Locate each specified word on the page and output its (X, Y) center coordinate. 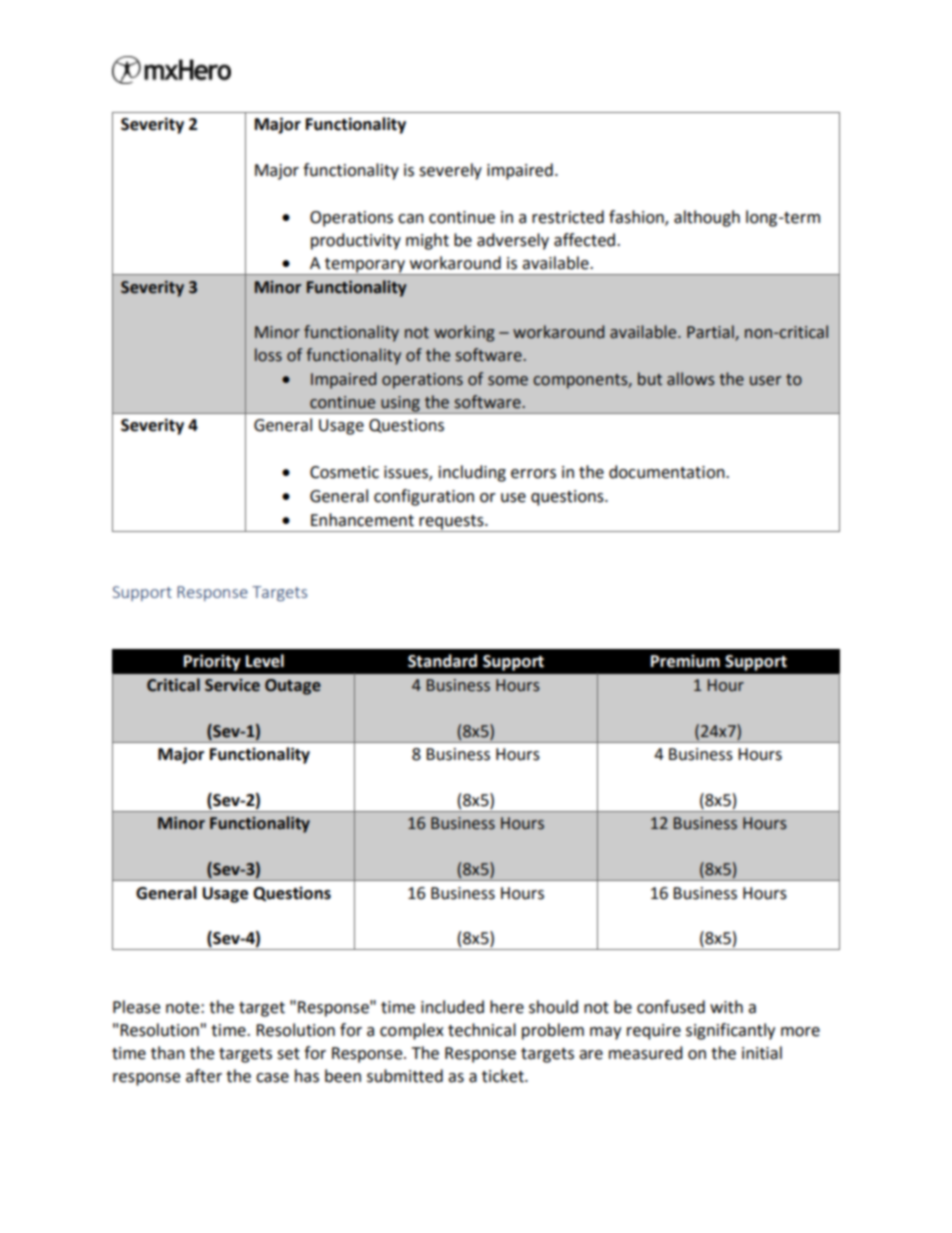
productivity (356, 241)
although (707, 218)
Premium (685, 661)
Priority (212, 662)
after (204, 1076)
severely (450, 171)
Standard (442, 661)
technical (482, 1030)
